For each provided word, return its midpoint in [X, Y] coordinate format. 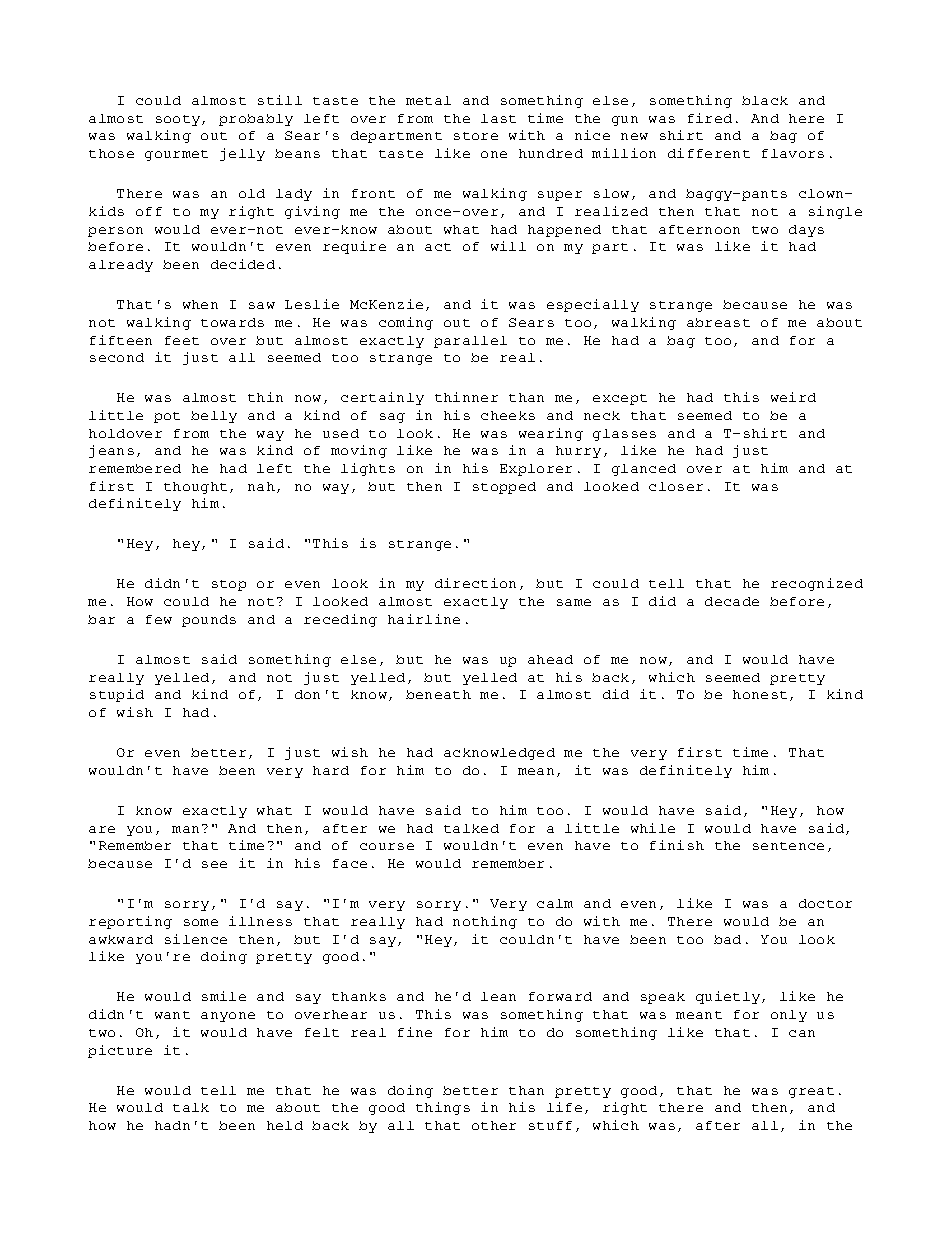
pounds [209, 621]
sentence [788, 846]
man [185, 829]
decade [732, 601]
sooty [178, 120]
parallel [470, 342]
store [476, 136]
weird [793, 397]
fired [710, 118]
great [811, 1092]
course [387, 846]
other [494, 1125]
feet [182, 340]
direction [475, 583]
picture [120, 1051]
